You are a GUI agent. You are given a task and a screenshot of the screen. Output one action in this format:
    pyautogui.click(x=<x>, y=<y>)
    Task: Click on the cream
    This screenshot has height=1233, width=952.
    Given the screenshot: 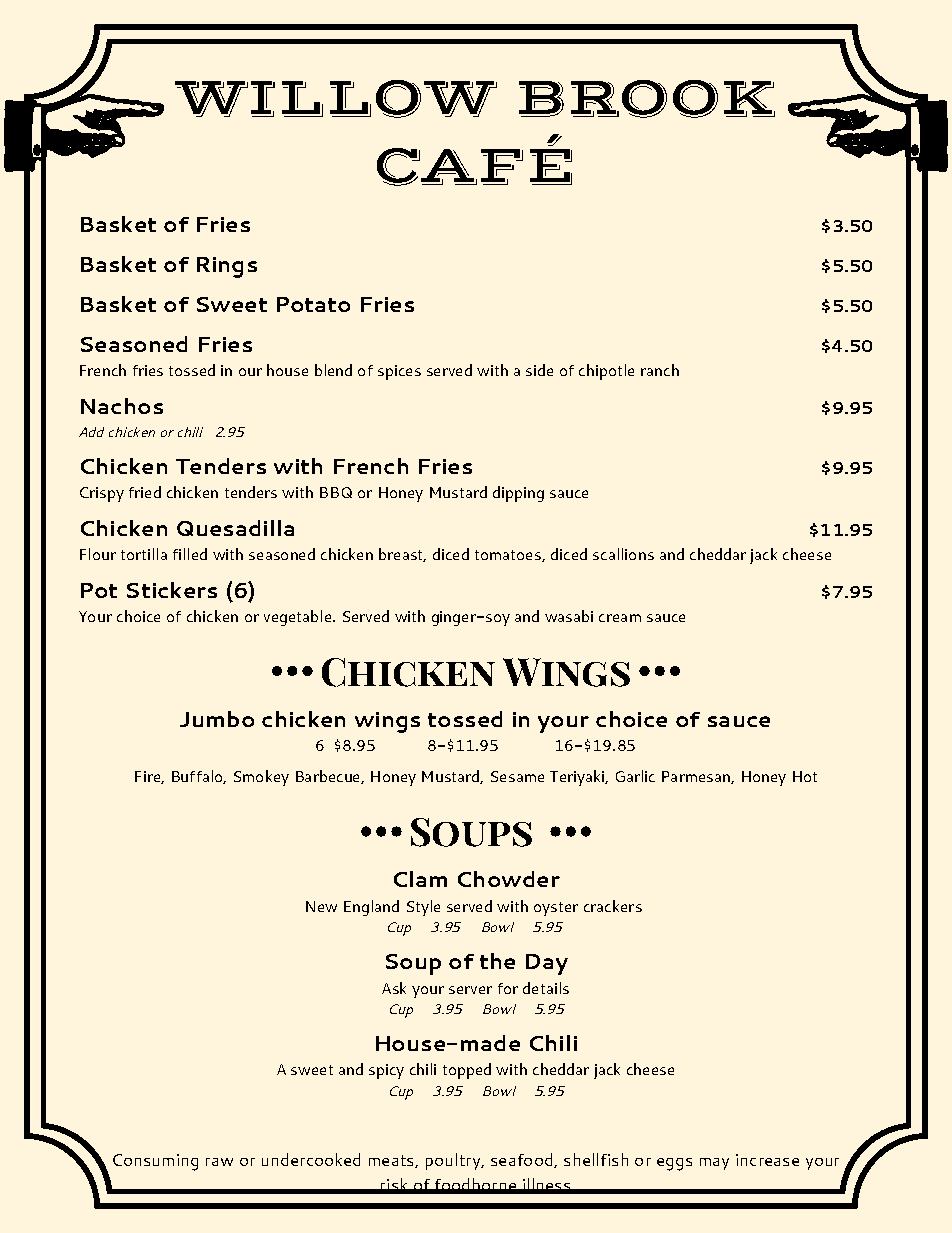 What is the action you would take?
    pyautogui.click(x=620, y=618)
